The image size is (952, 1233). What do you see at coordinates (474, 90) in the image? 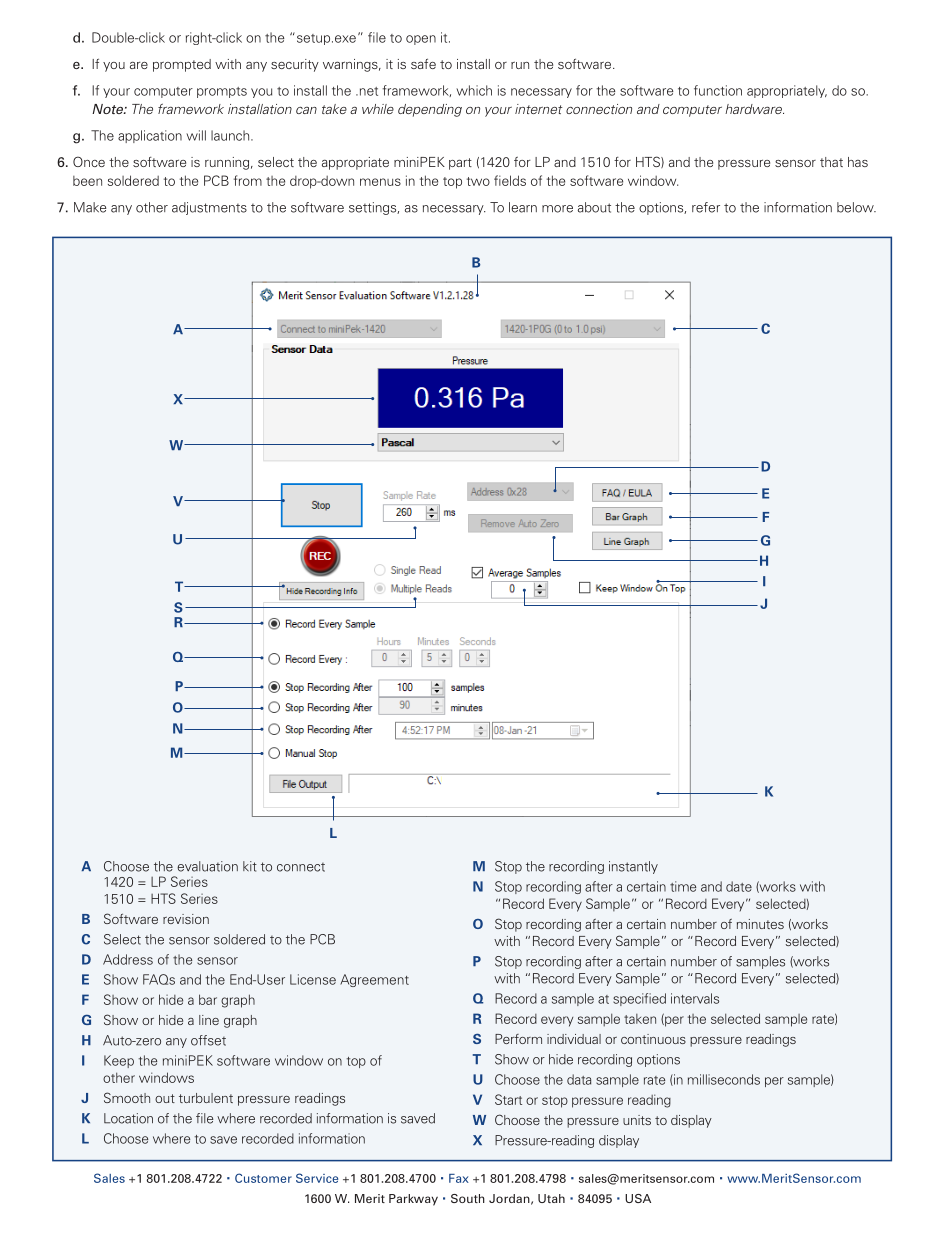
I see `which` at bounding box center [474, 90].
